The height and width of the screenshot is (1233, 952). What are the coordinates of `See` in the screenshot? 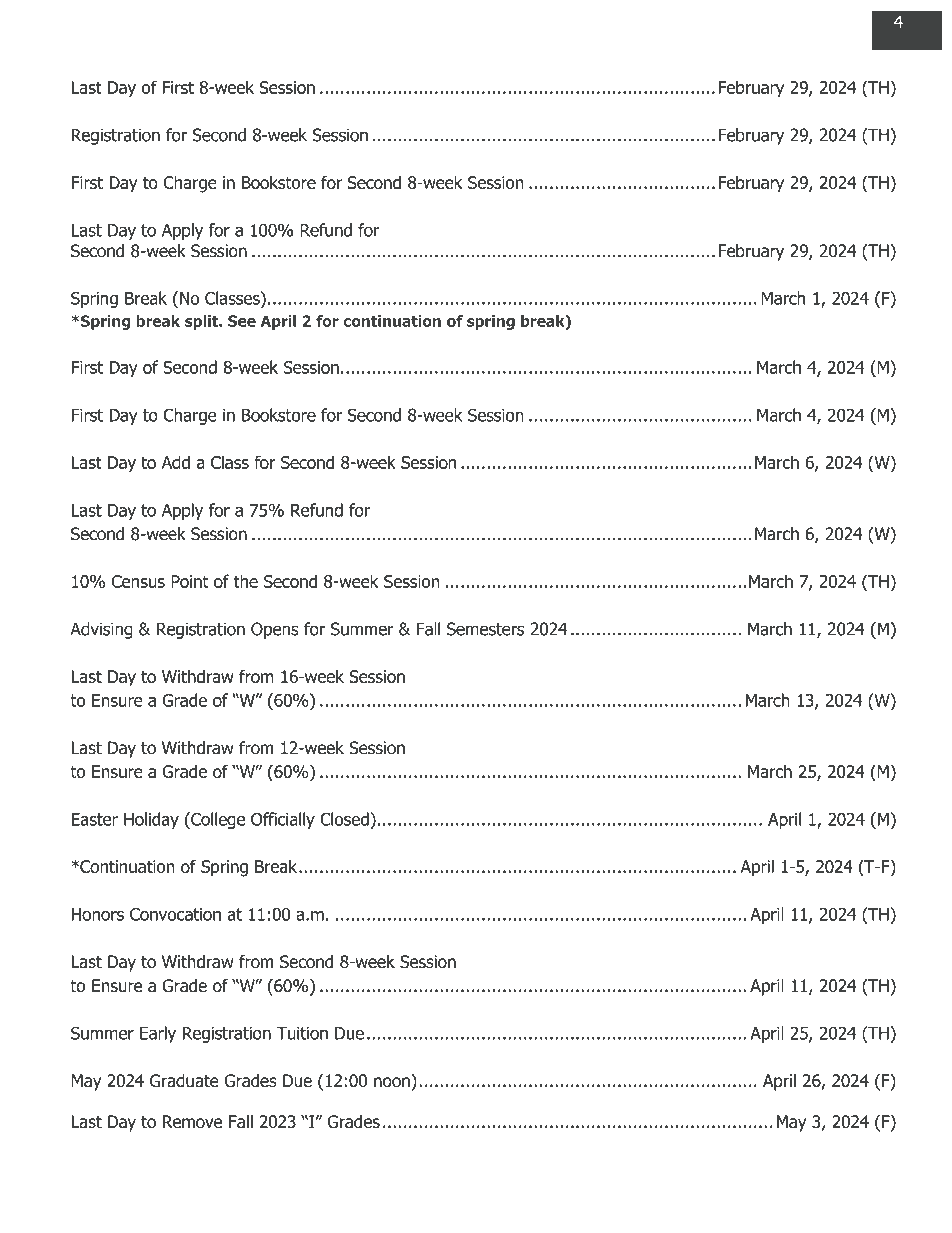 It's located at (242, 321).
